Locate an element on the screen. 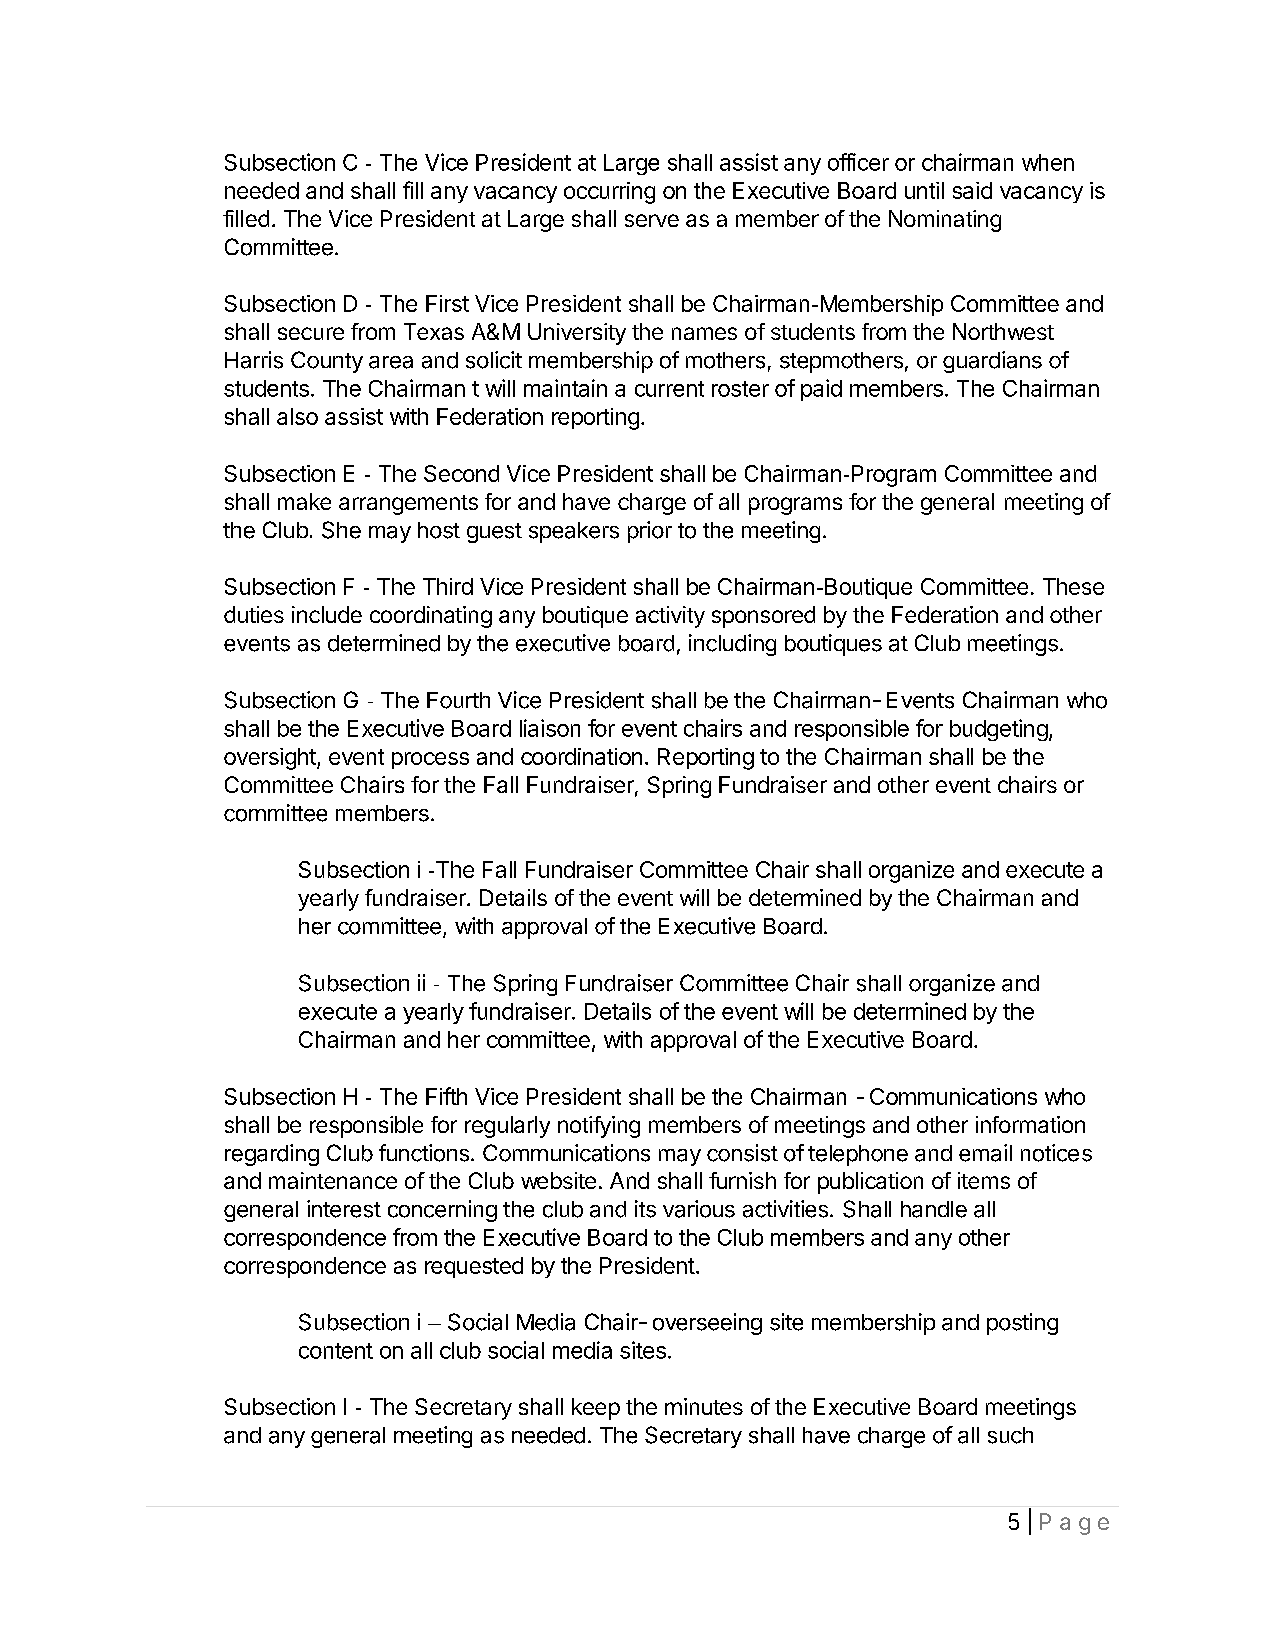 Image resolution: width=1264 pixels, height=1635 pixels. notifying is located at coordinates (599, 1127).
